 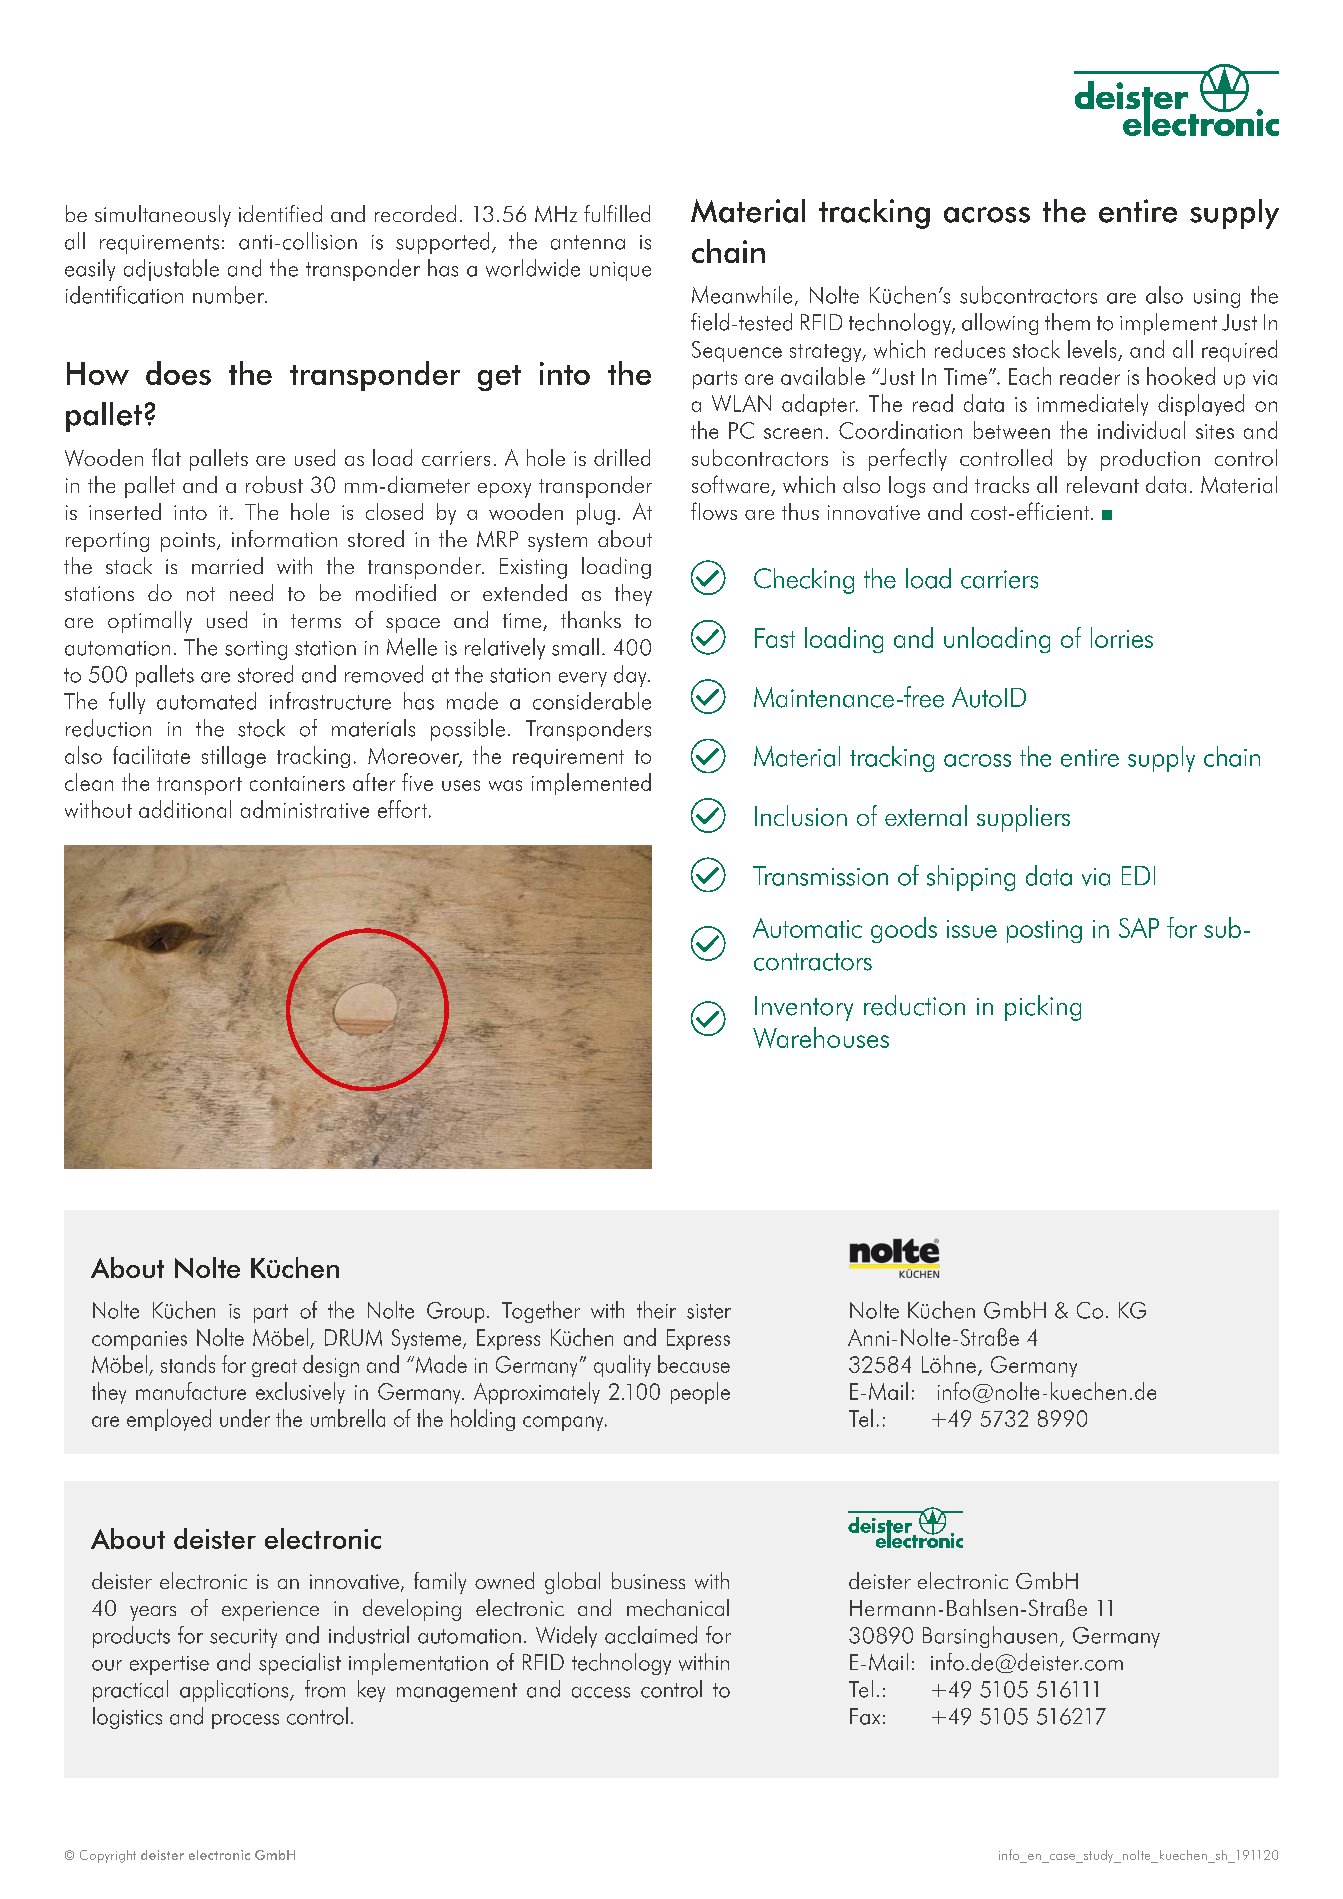 What do you see at coordinates (188, 1364) in the image?
I see `stands` at bounding box center [188, 1364].
